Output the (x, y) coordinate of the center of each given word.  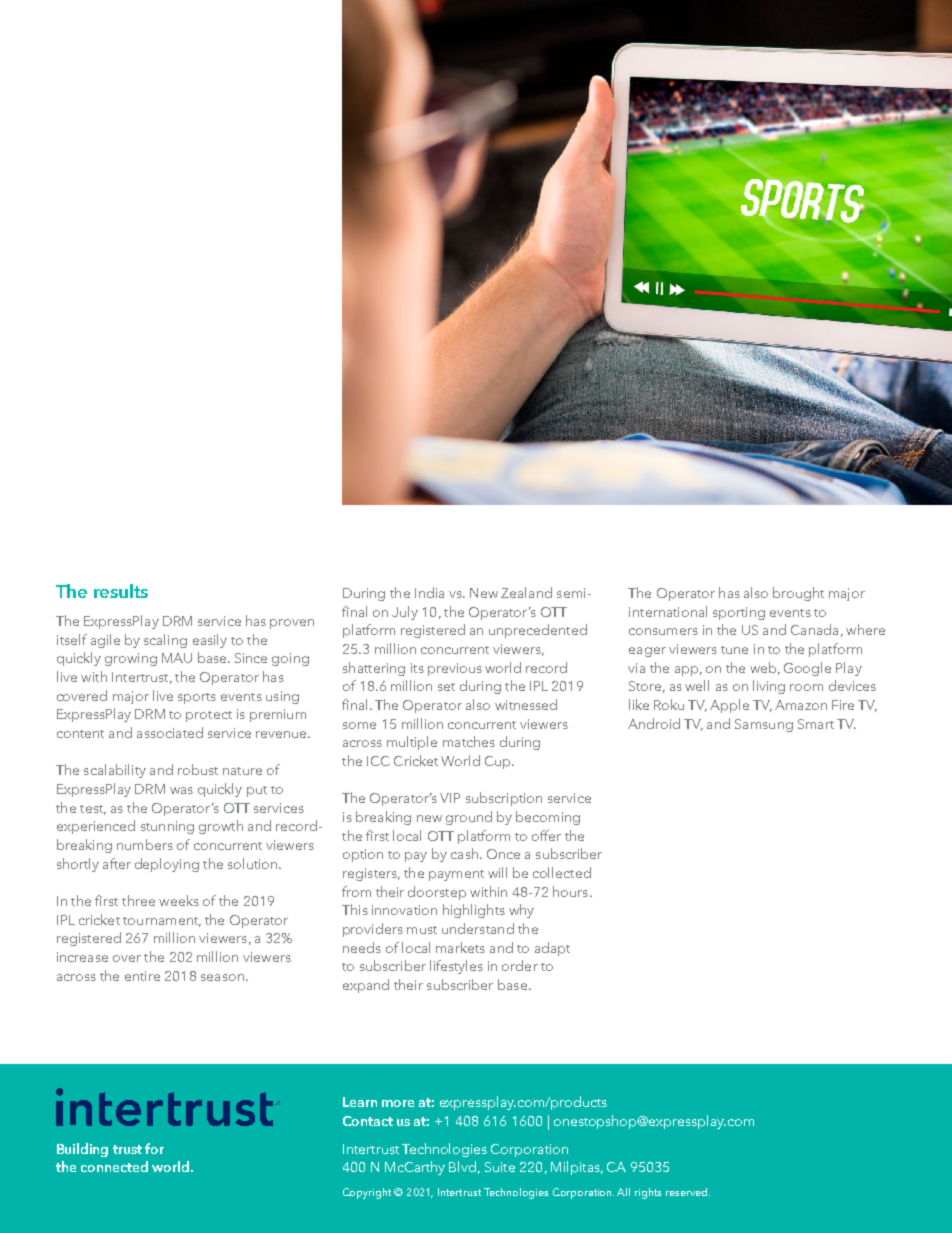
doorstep (437, 893)
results (121, 591)
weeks (179, 900)
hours (570, 891)
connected (114, 1166)
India (429, 592)
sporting (739, 613)
